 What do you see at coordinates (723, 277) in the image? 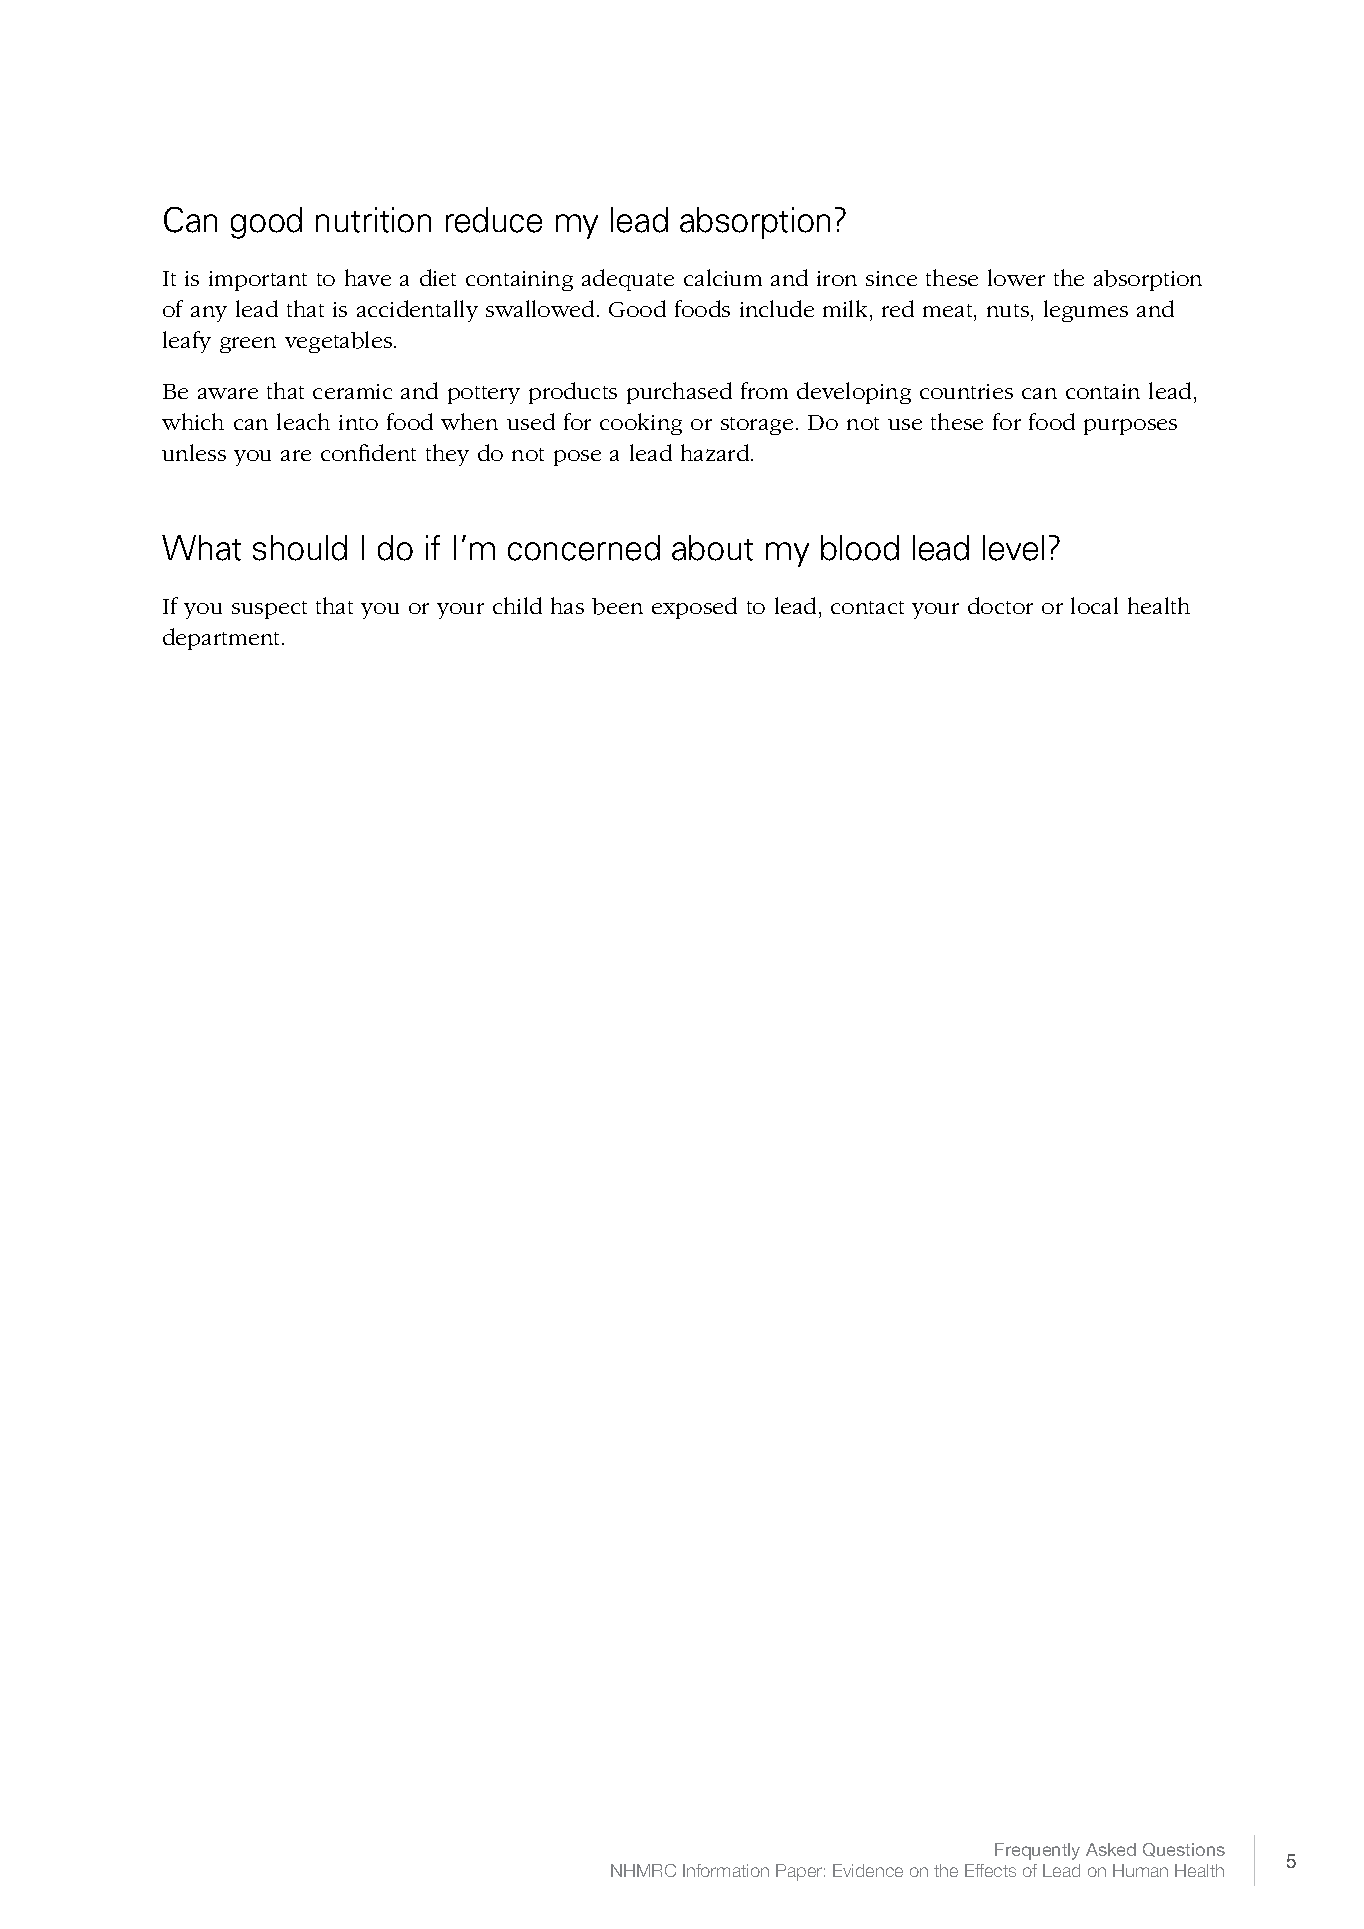
I see `calcium` at bounding box center [723, 277].
